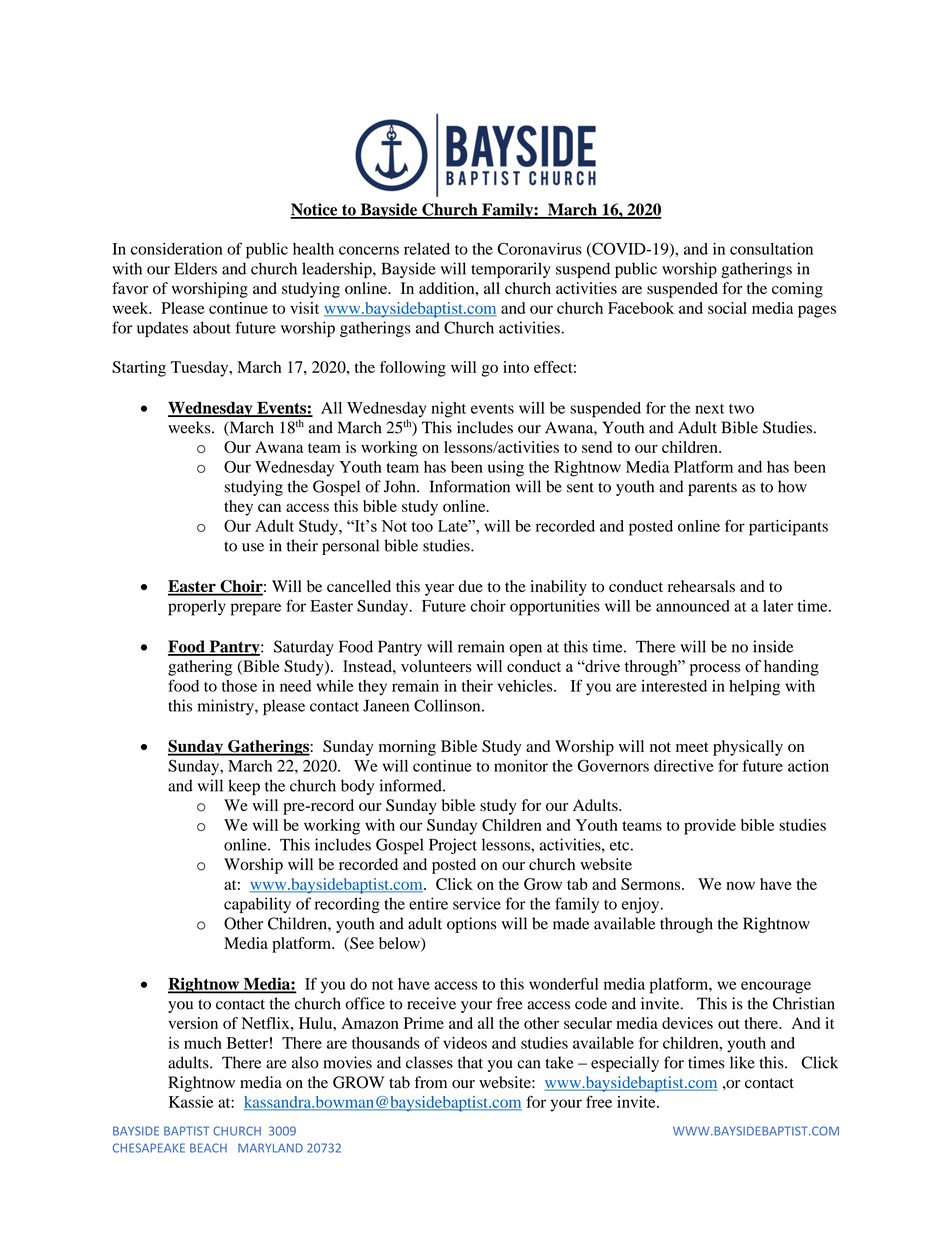 The image size is (952, 1233). I want to click on participants, so click(788, 528).
